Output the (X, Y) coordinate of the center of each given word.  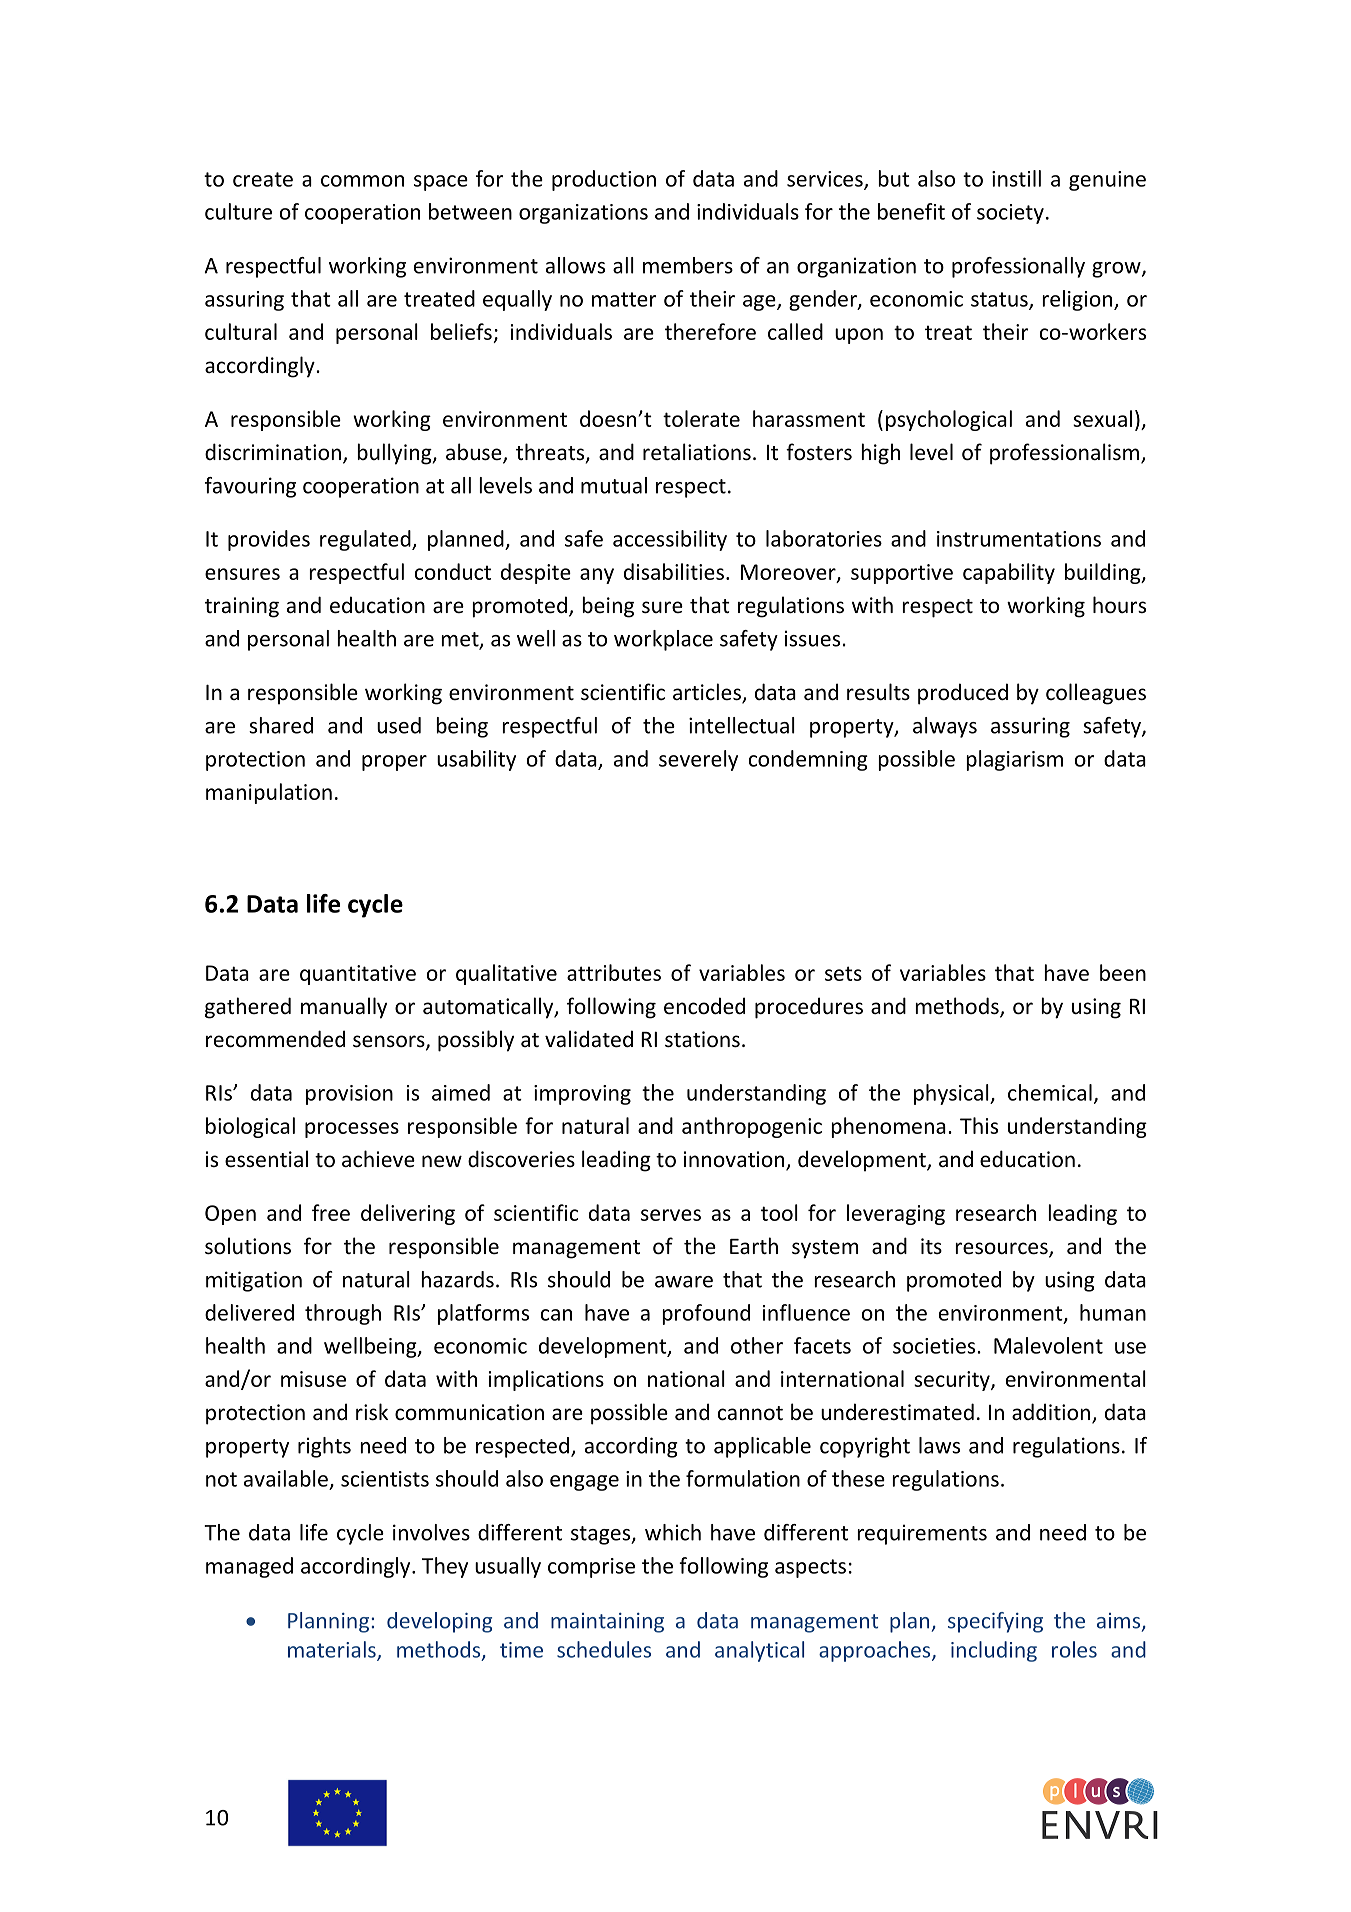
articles (708, 693)
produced (963, 694)
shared (281, 725)
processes (352, 1130)
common (362, 181)
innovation (735, 1160)
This (979, 1125)
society (1010, 214)
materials (333, 1650)
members (688, 265)
